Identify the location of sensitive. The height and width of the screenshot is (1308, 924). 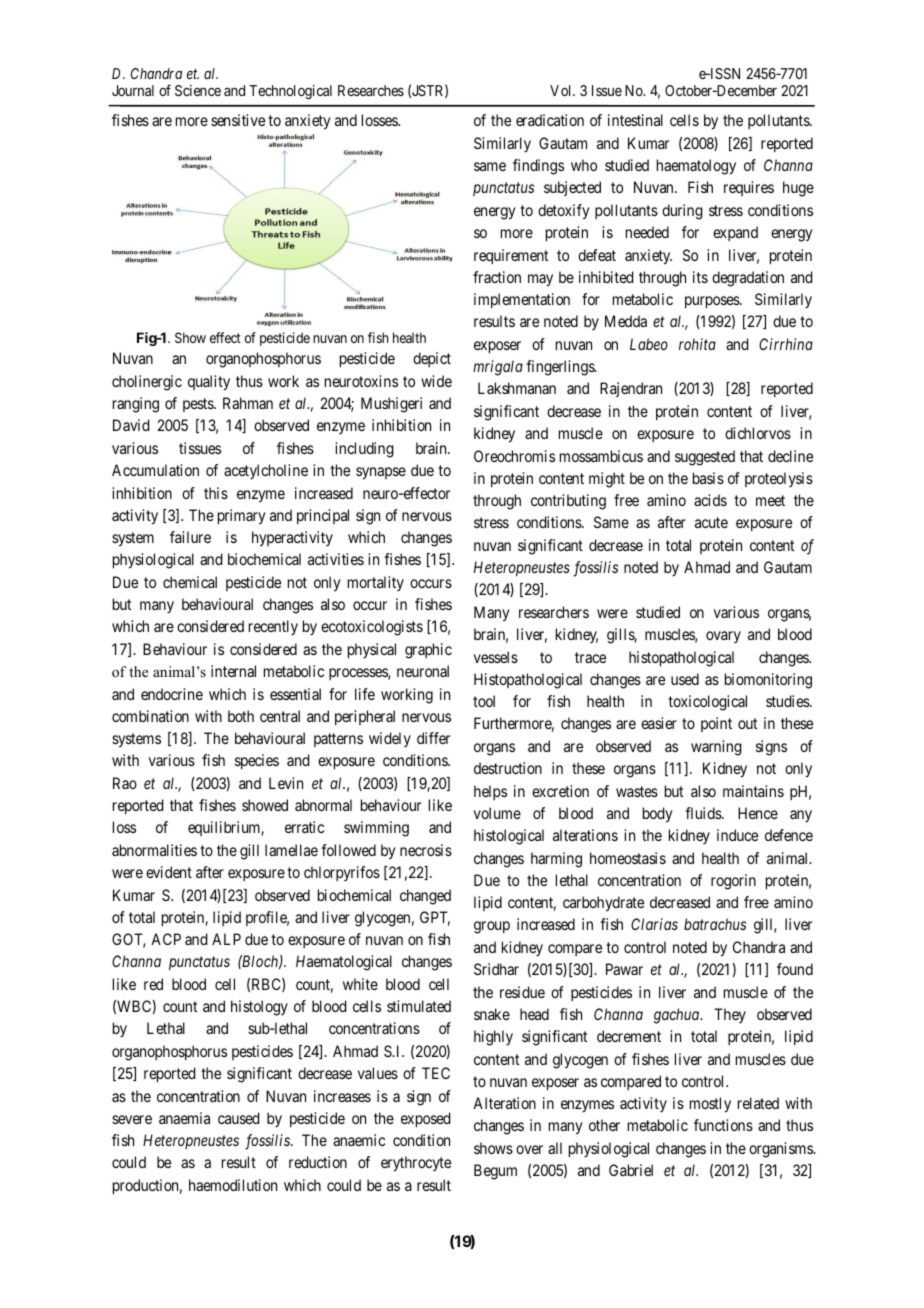
(238, 120).
